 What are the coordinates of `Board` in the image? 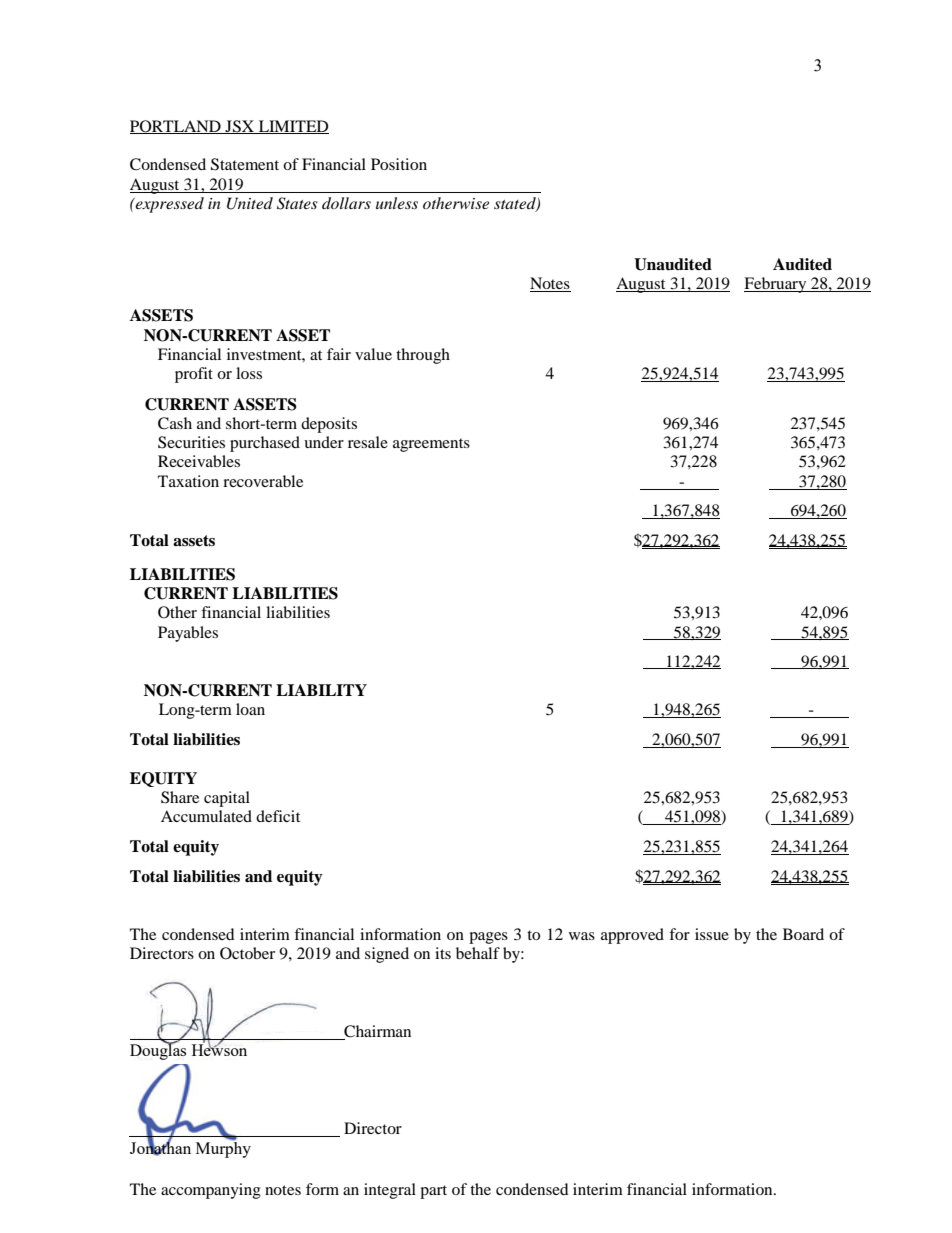 It's located at (803, 934).
